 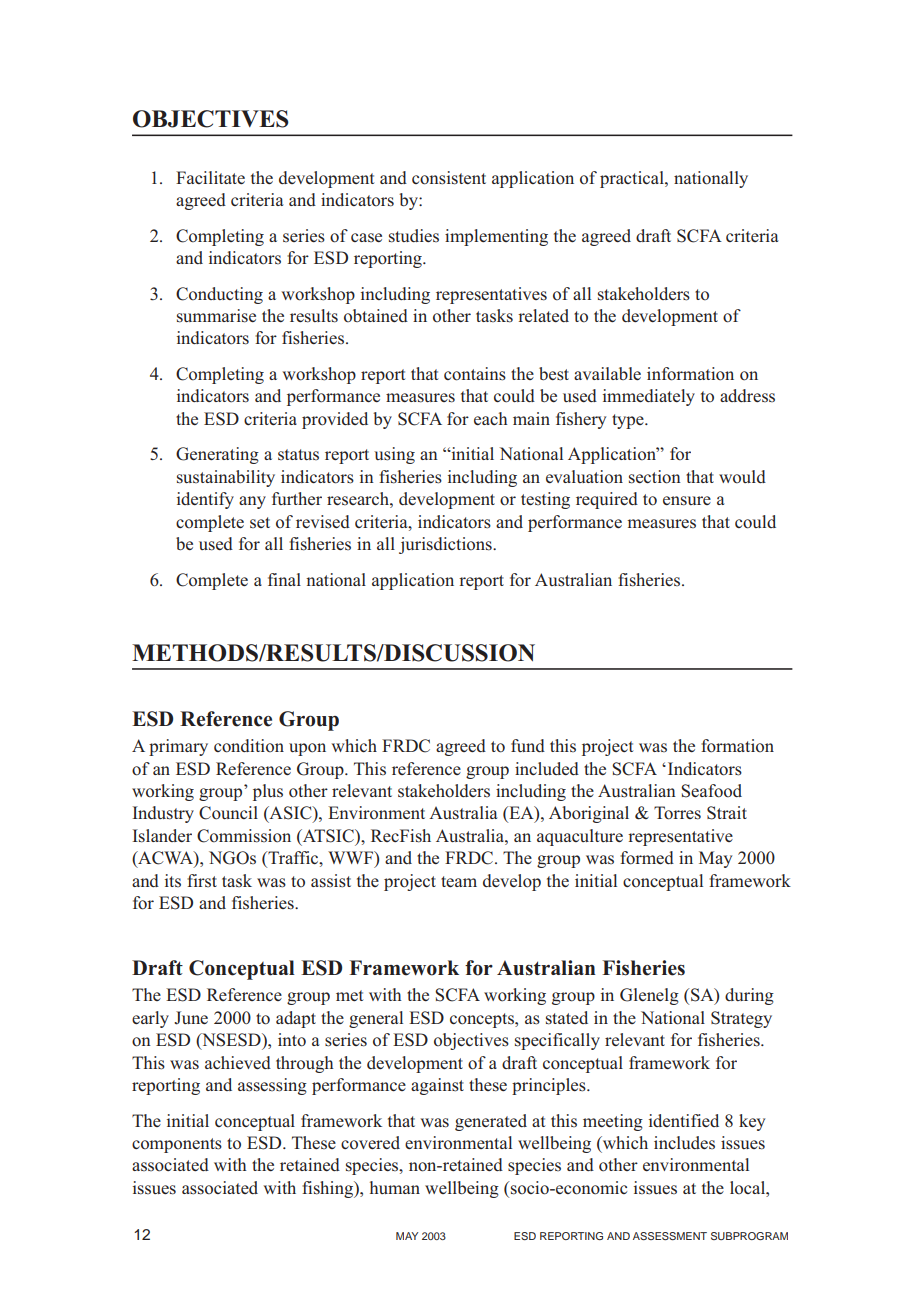 I want to click on set, so click(x=260, y=522).
